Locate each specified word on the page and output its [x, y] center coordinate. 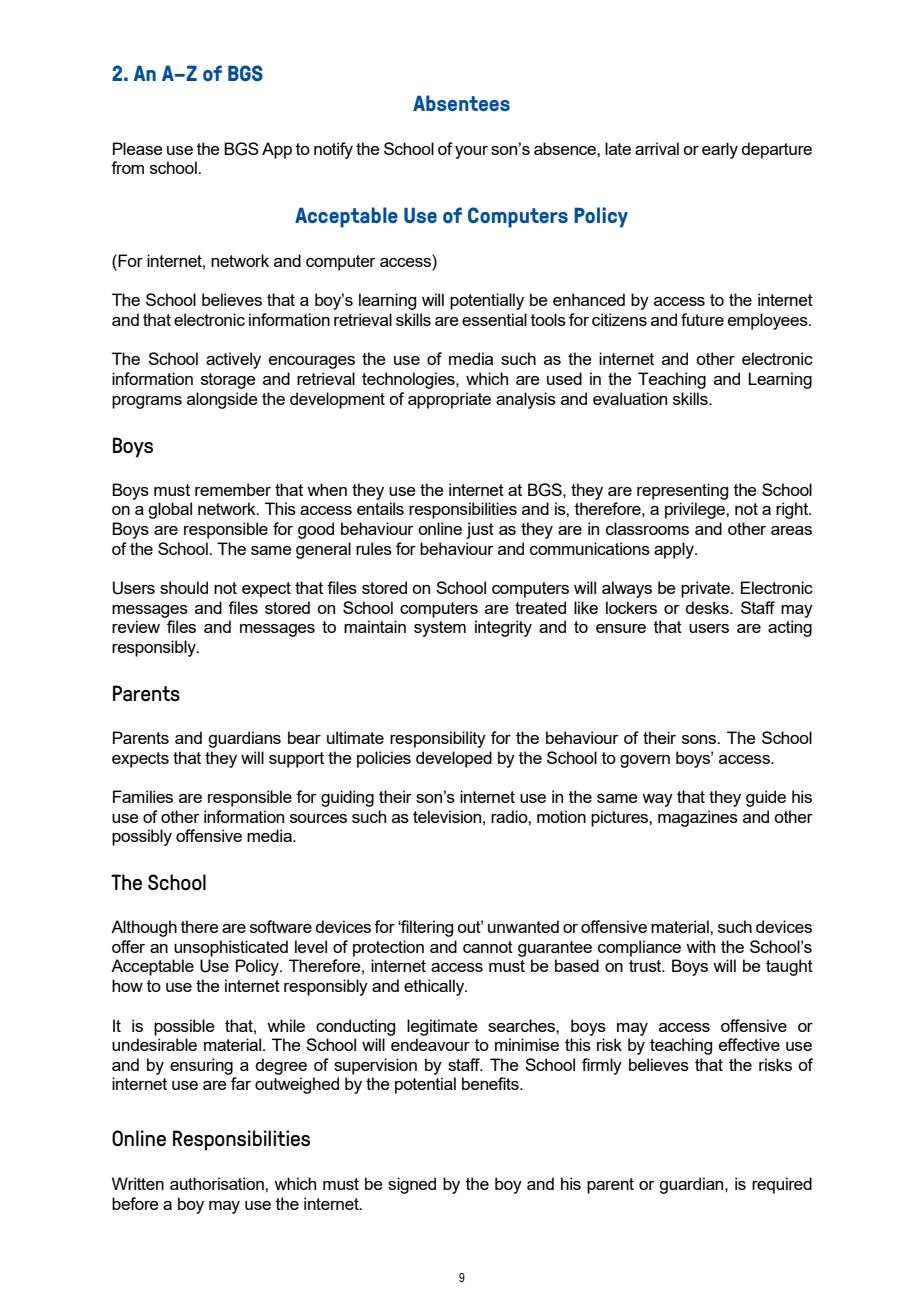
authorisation [218, 1183]
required [782, 1185]
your [471, 152]
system [440, 629]
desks [708, 607]
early [720, 150]
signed [412, 1185]
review [136, 626]
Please [138, 148]
